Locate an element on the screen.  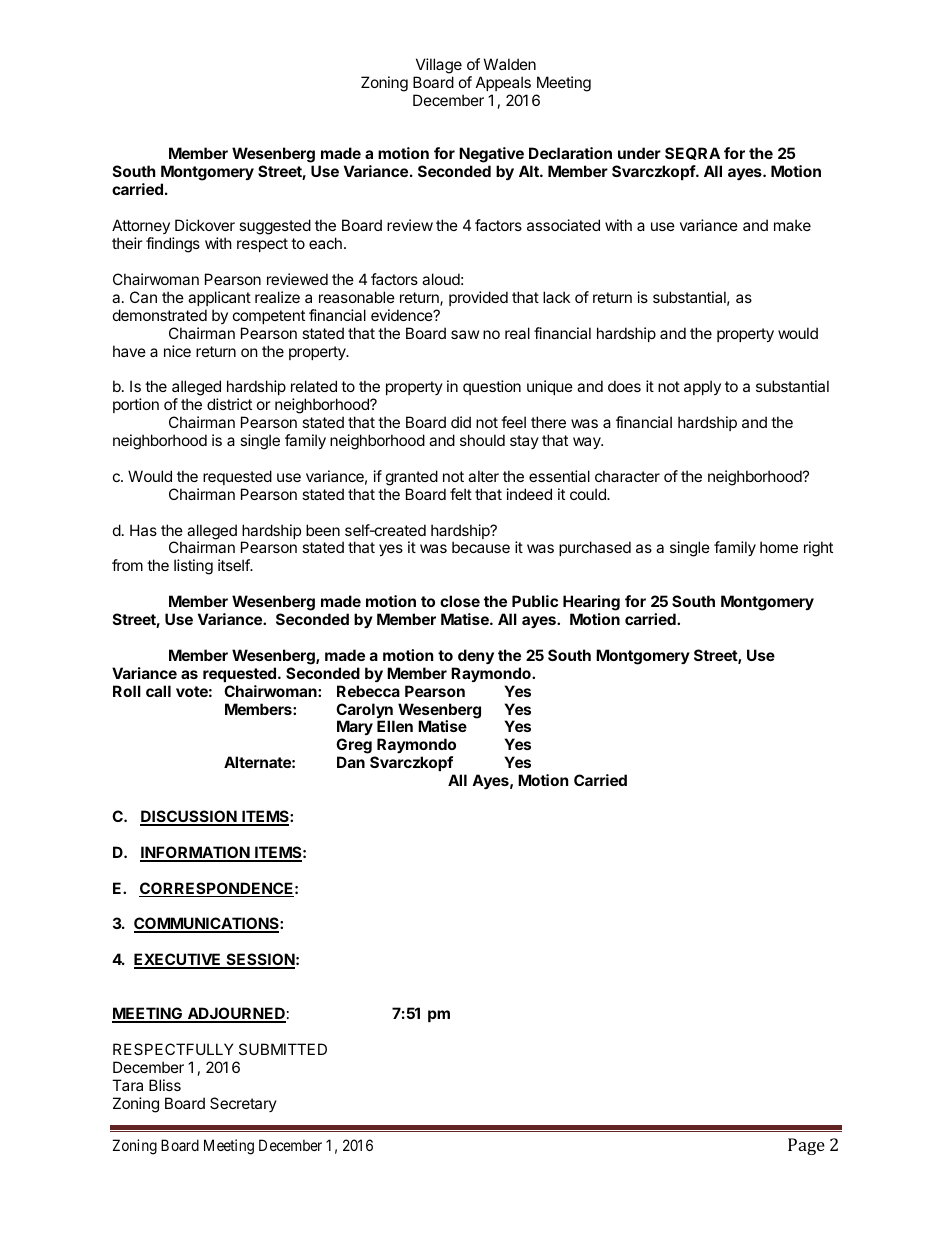
apply is located at coordinates (702, 387).
